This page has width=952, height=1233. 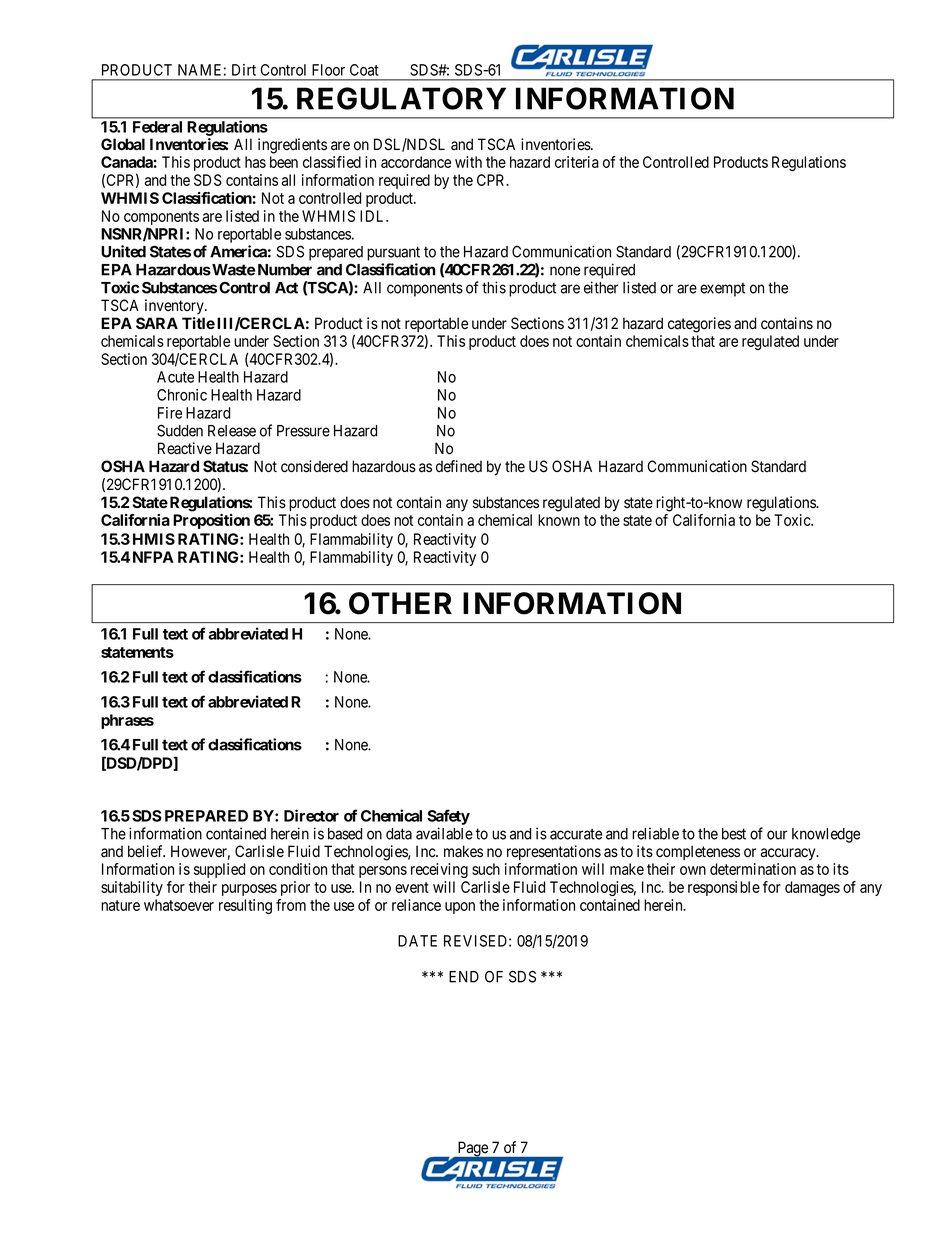 What do you see at coordinates (401, 98) in the page?
I see `REGULATORY` at bounding box center [401, 98].
